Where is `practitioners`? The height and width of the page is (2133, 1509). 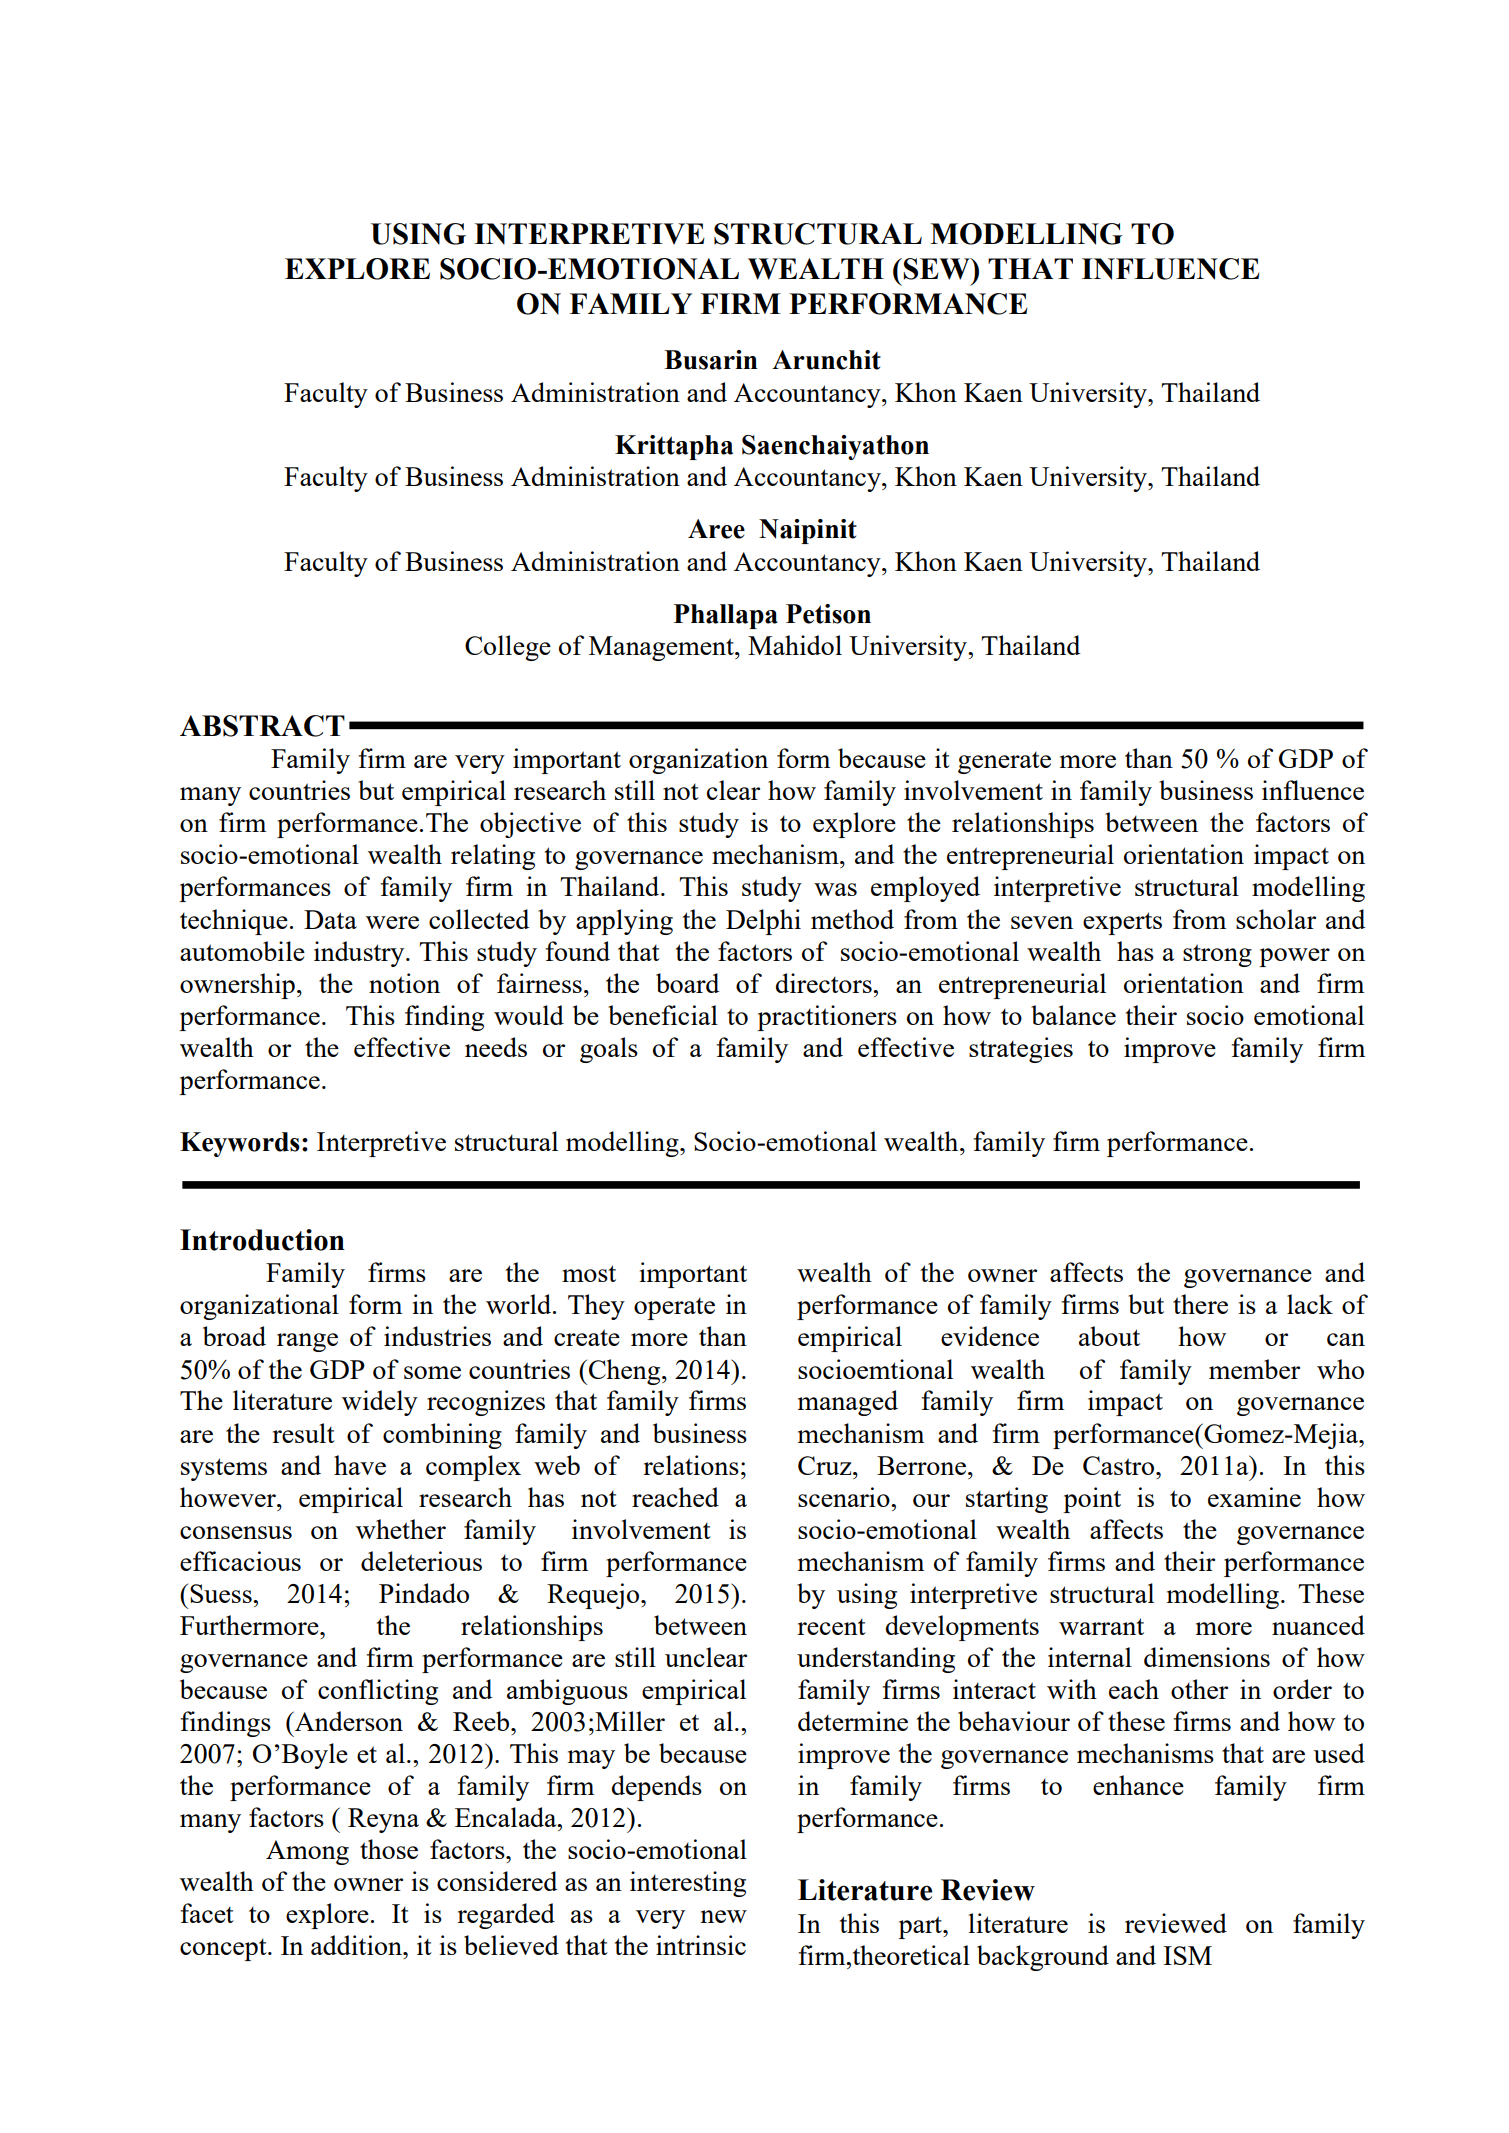 practitioners is located at coordinates (827, 1018).
